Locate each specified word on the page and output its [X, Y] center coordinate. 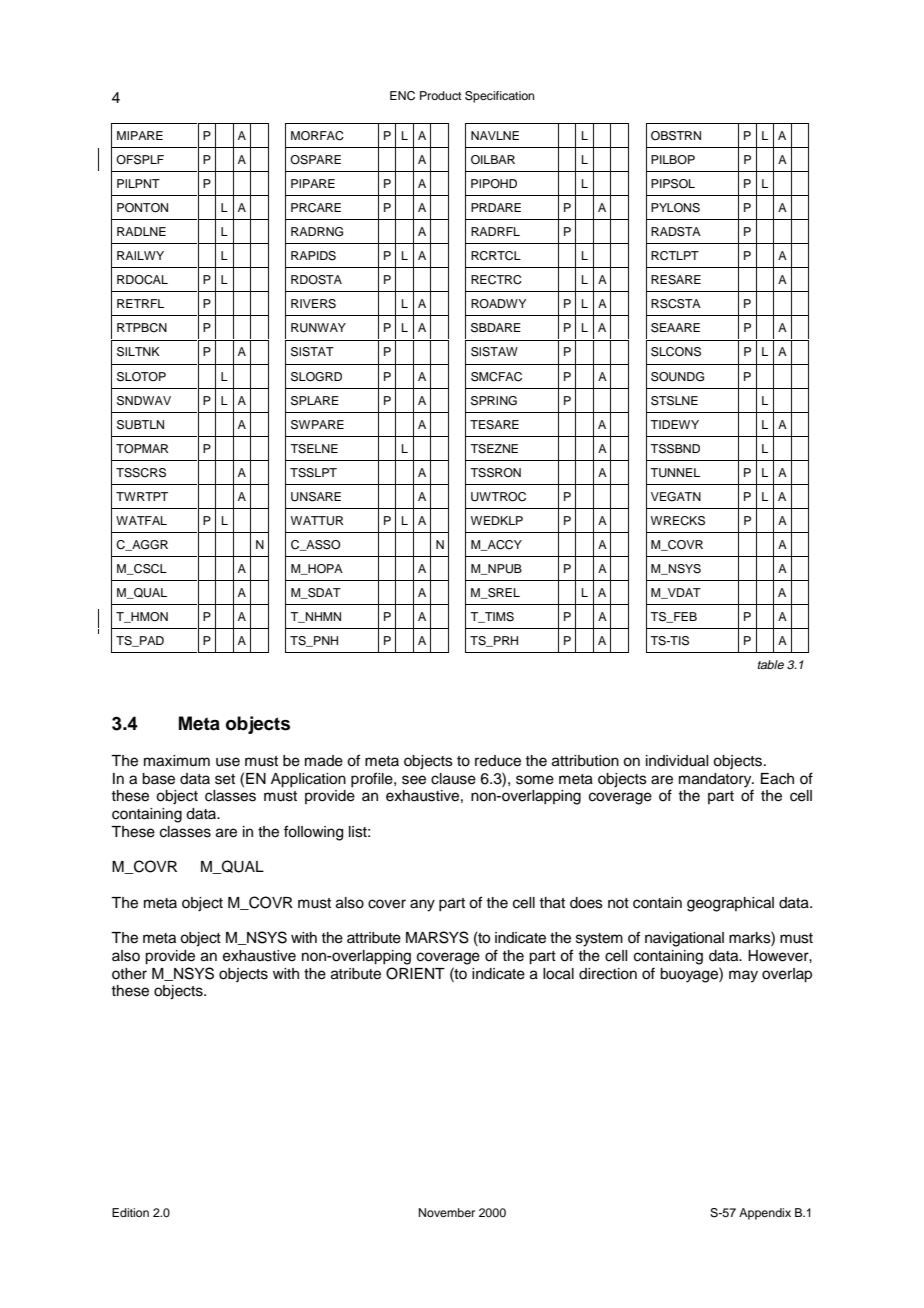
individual [677, 761]
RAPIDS [313, 256]
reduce [498, 761]
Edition [130, 1212]
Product [441, 95]
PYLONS [675, 208]
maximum [177, 761]
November [447, 1212]
